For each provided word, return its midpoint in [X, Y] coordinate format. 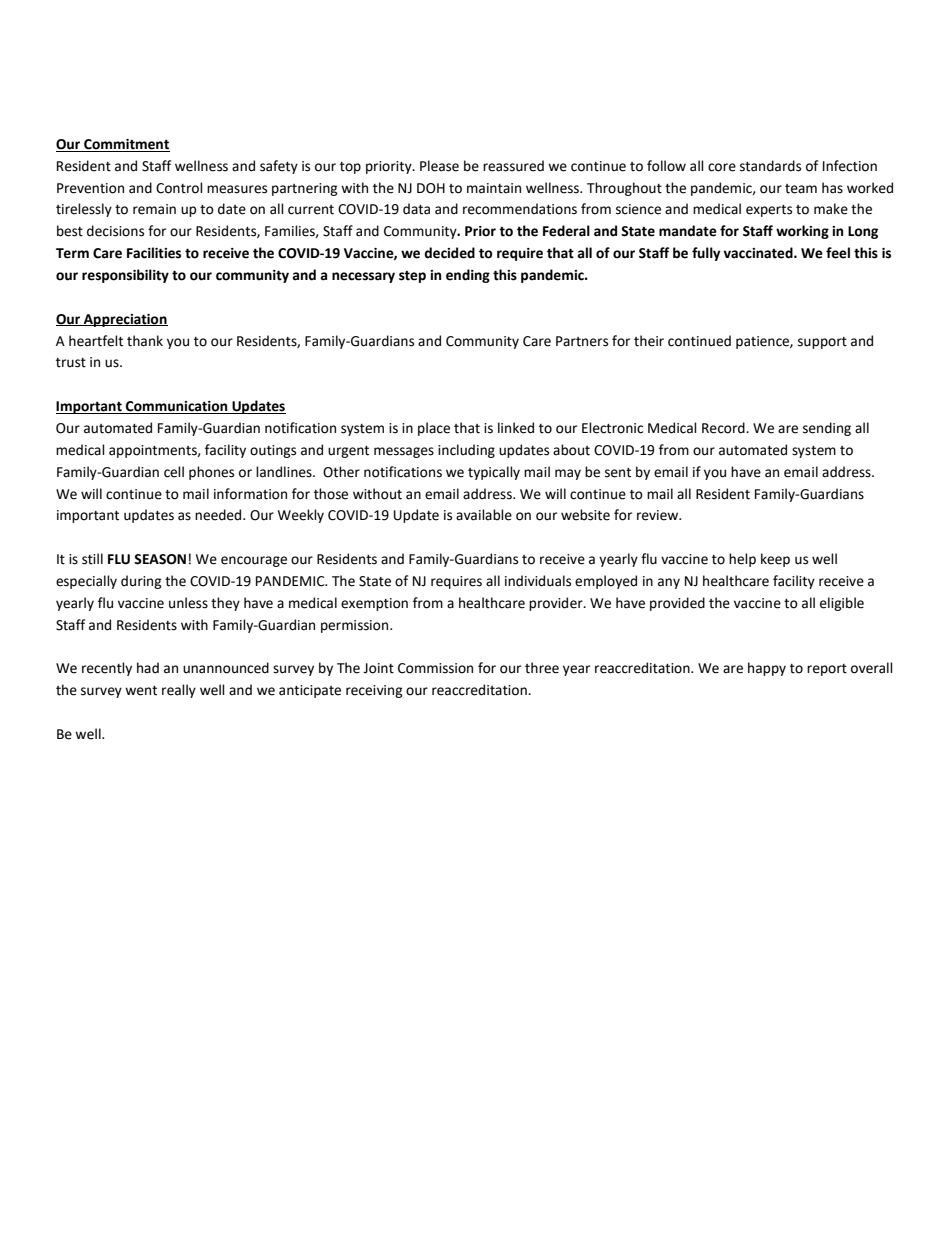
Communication [177, 407]
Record [724, 428]
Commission [435, 668]
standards [770, 166]
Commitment [126, 145]
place [434, 429]
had [148, 668]
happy [767, 669]
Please [439, 166]
